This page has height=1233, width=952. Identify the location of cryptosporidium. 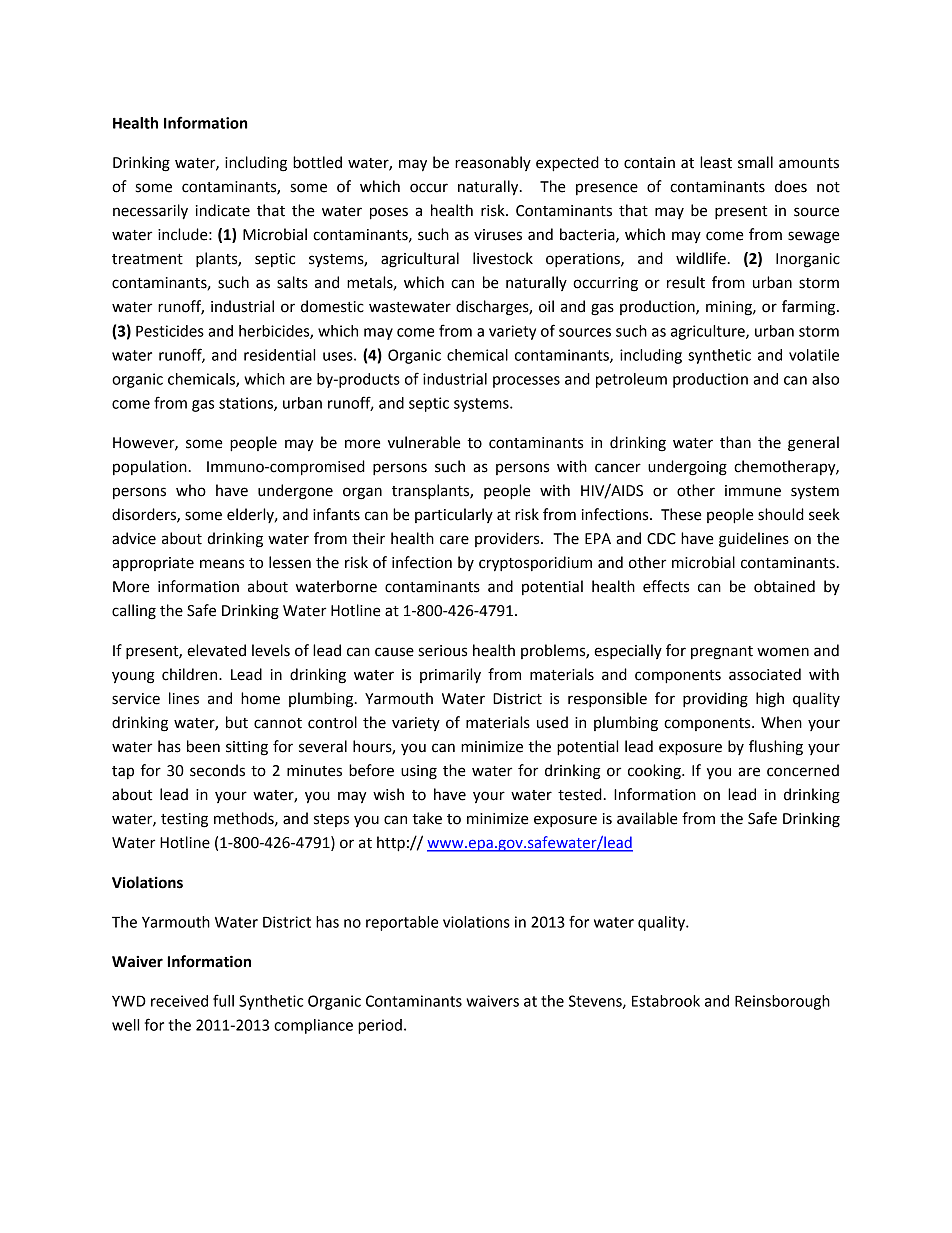
(535, 564).
